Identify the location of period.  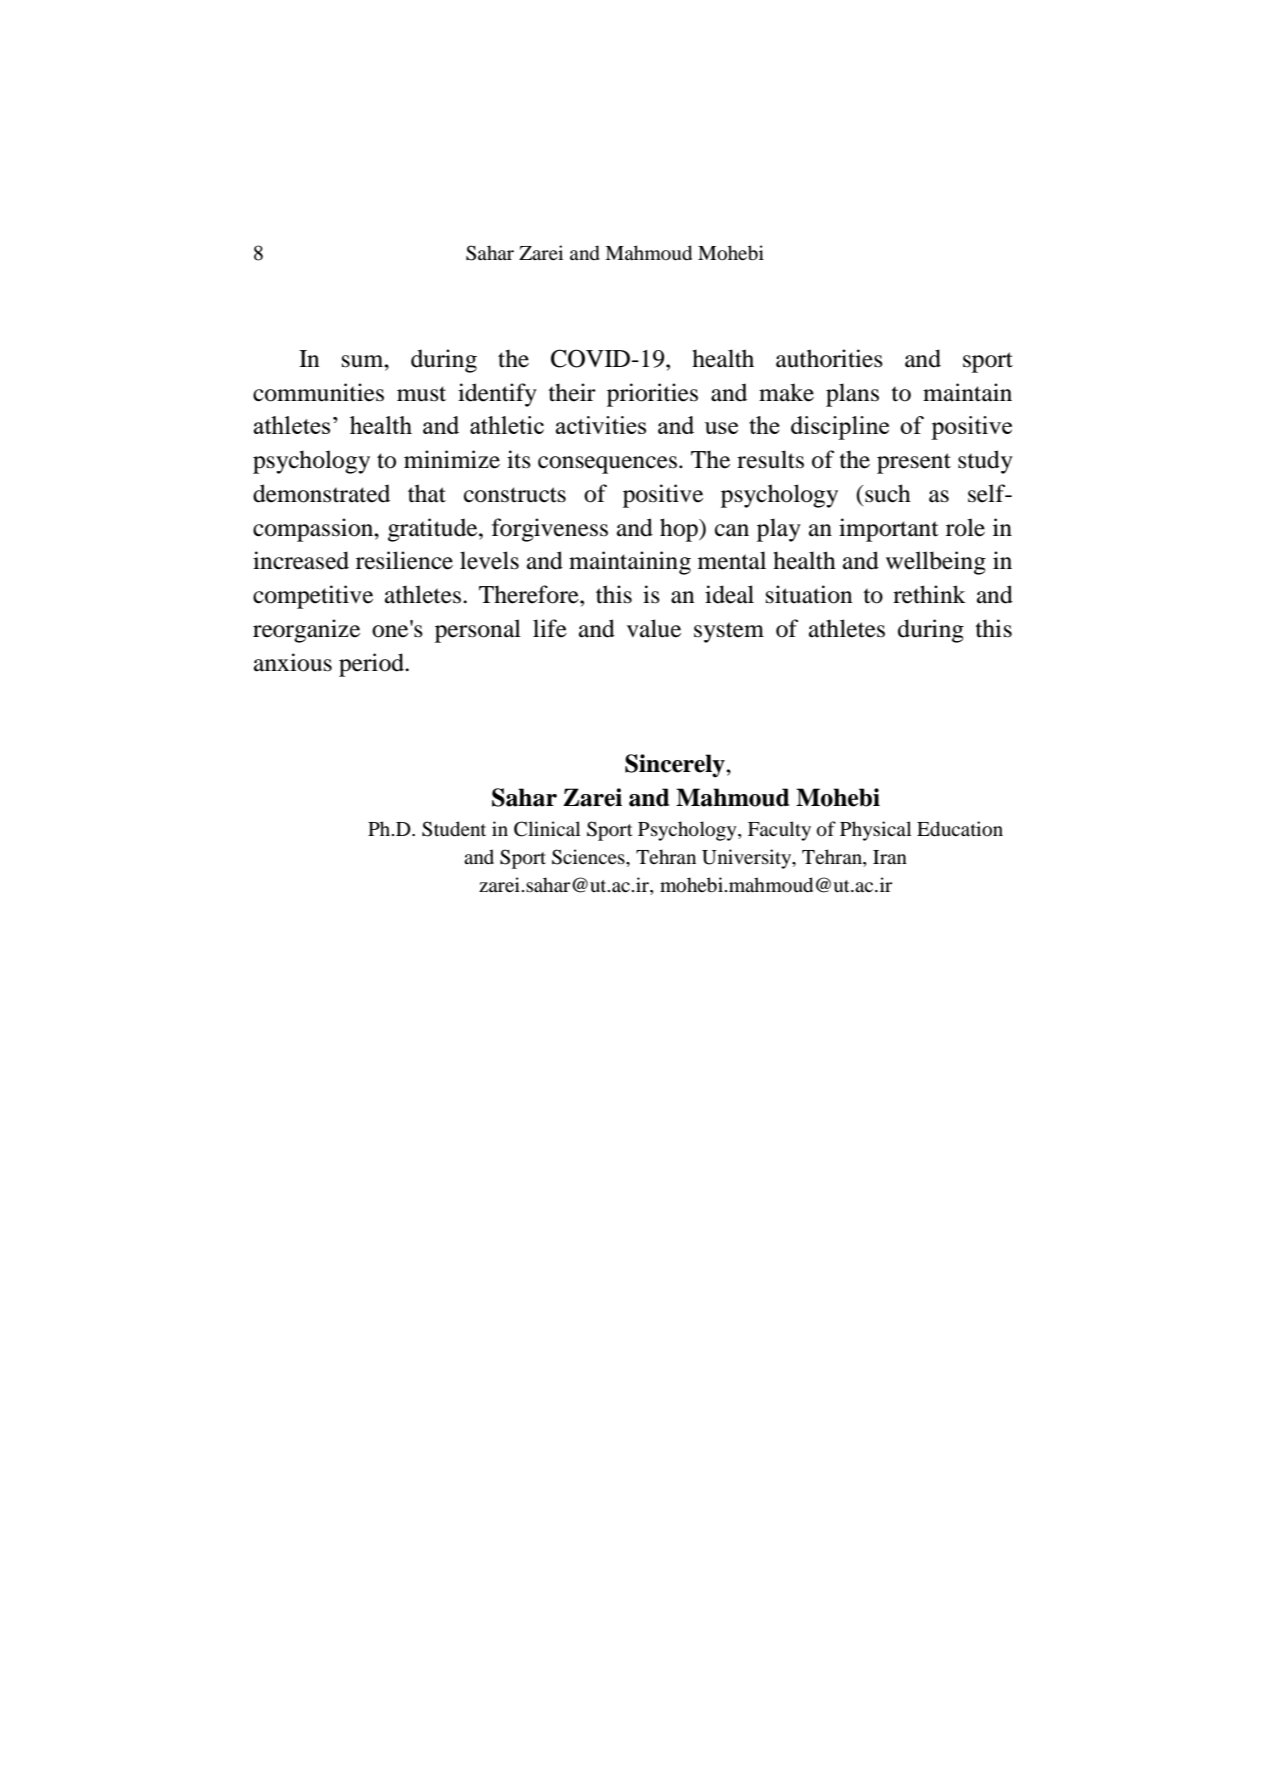
(372, 665).
